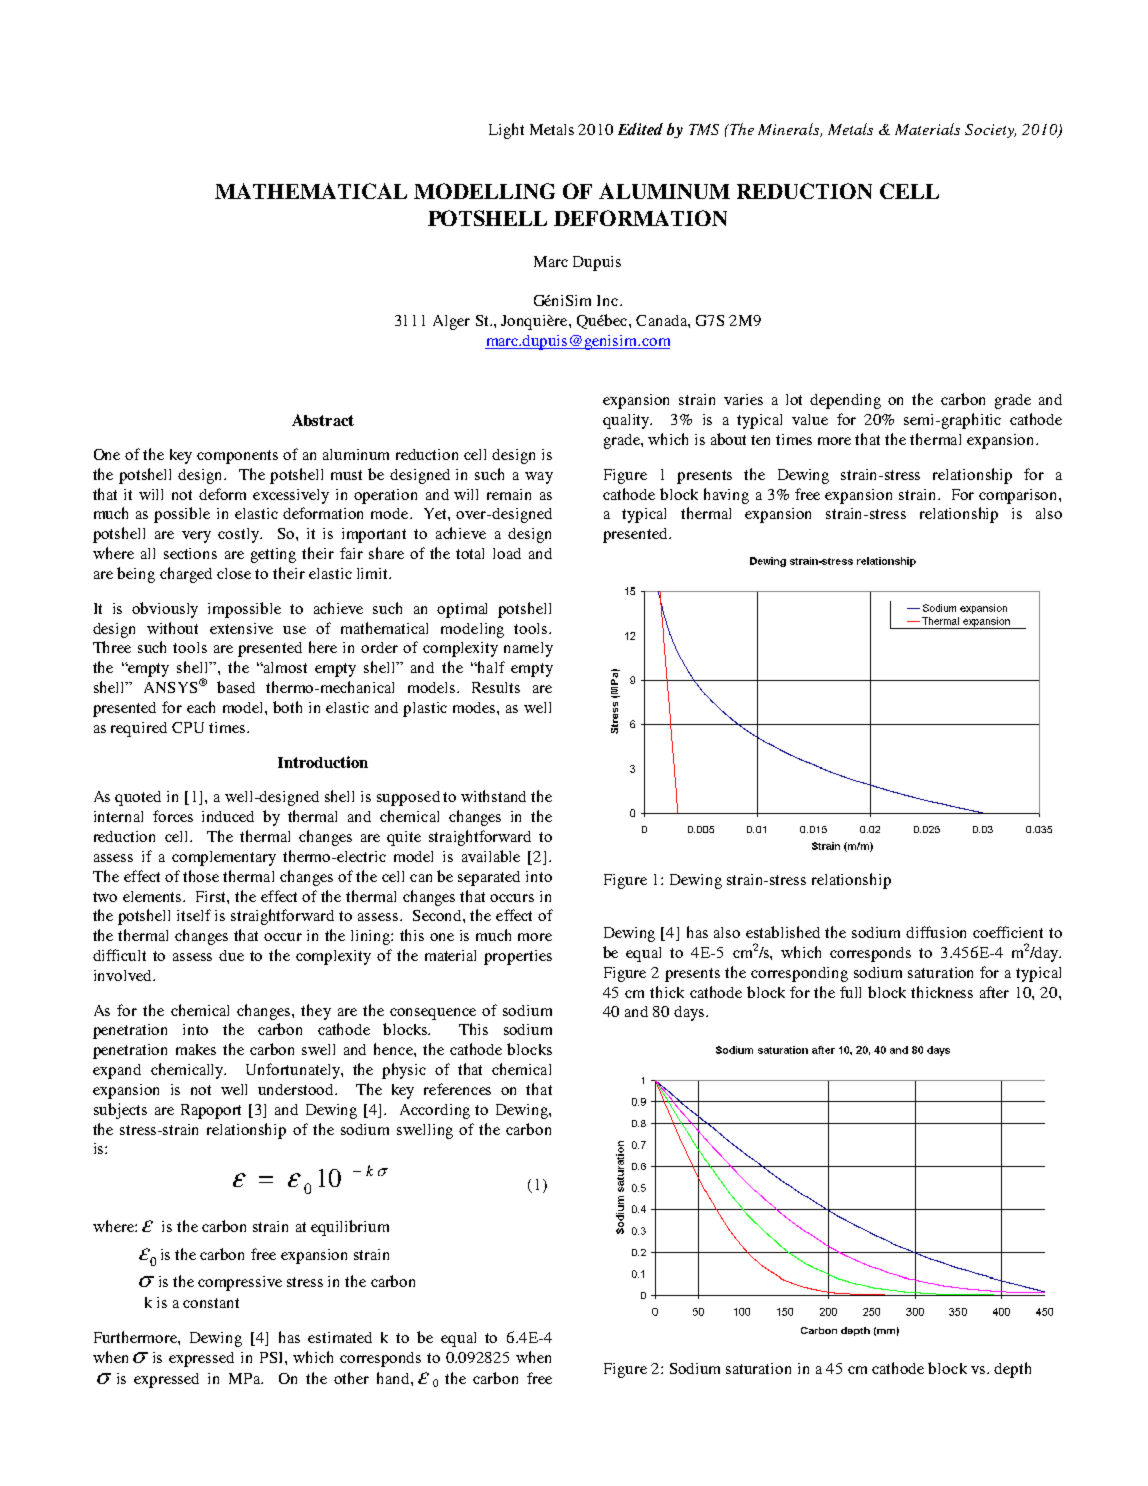 The image size is (1148, 1486). Describe the element at coordinates (211, 1303) in the screenshot. I see `constant` at that location.
